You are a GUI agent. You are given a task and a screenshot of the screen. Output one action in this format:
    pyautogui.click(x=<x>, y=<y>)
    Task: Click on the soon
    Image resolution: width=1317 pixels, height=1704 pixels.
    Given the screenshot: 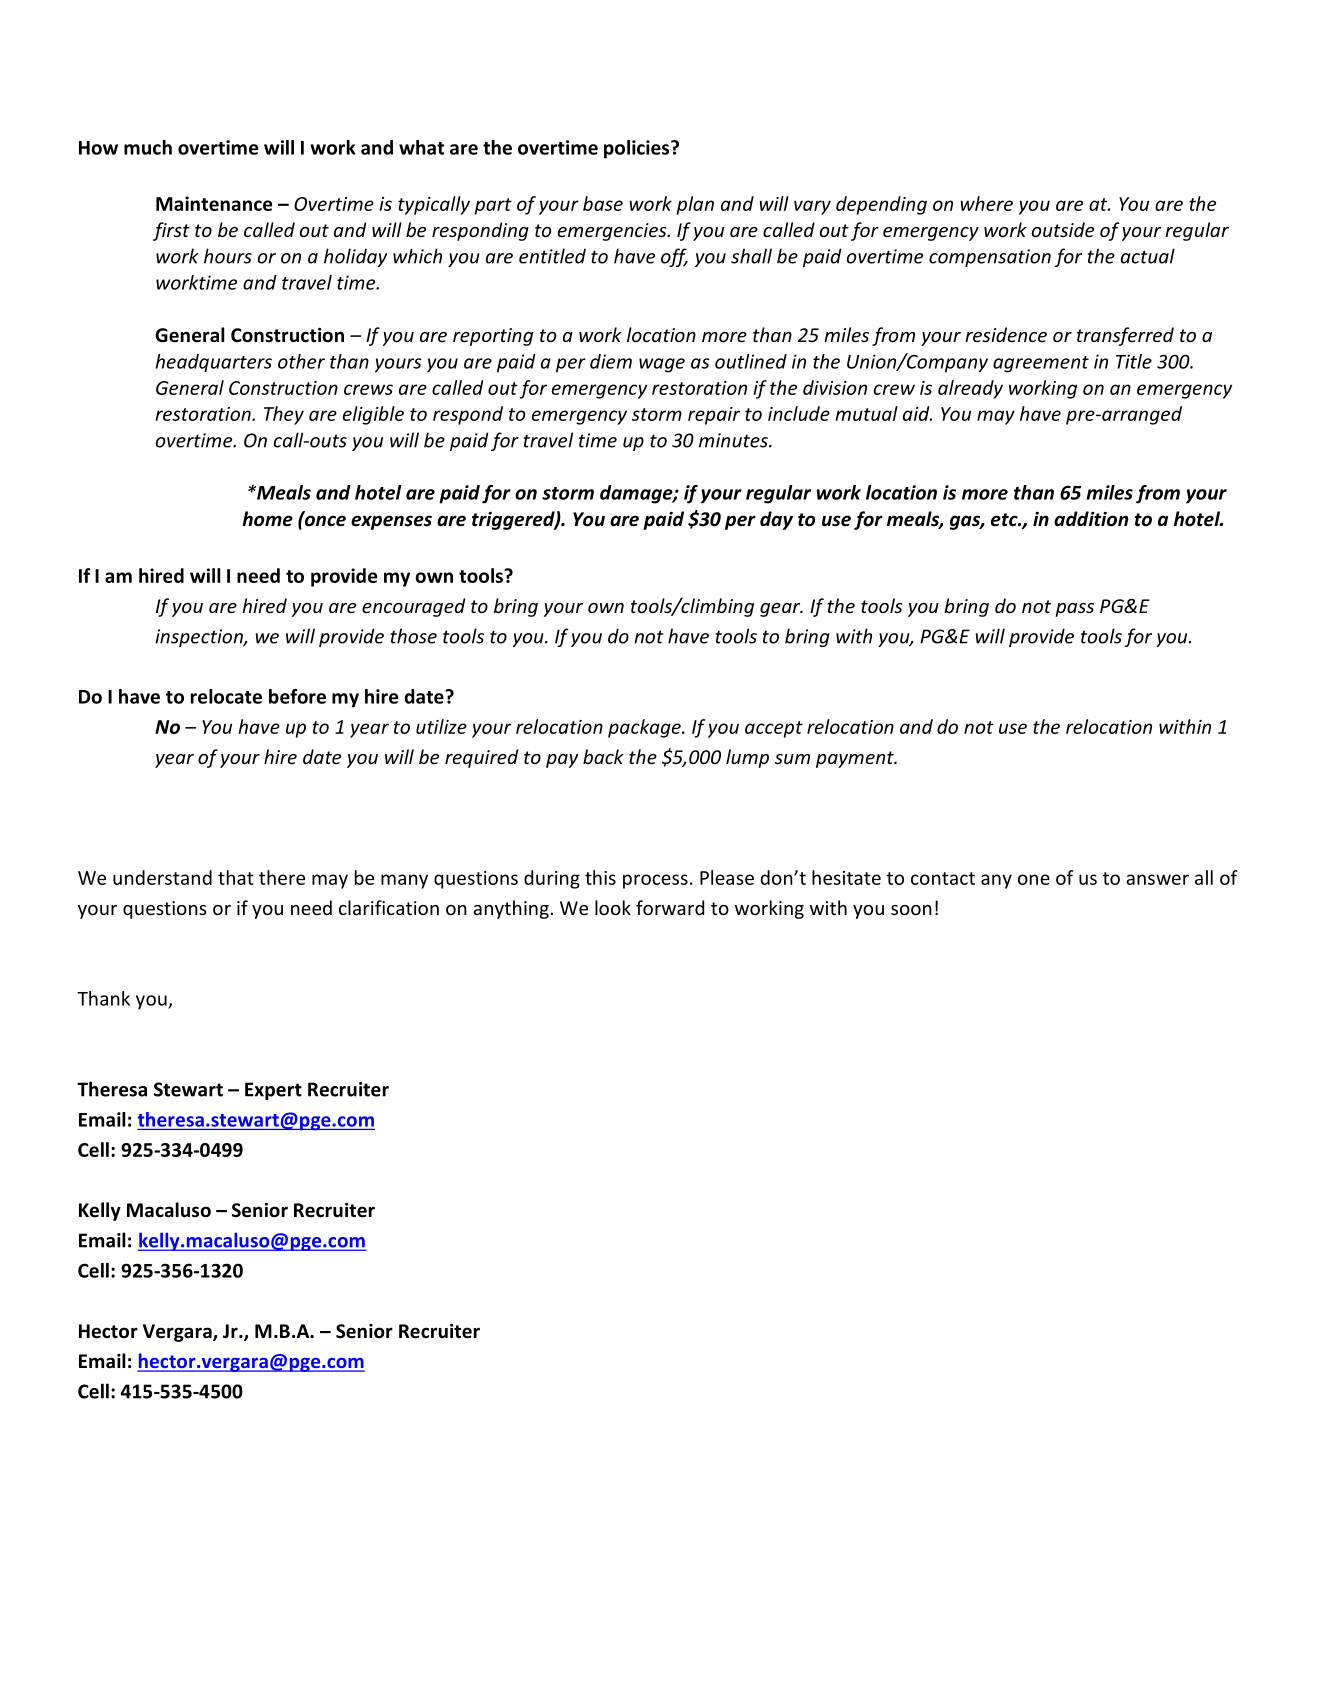 What is the action you would take?
    pyautogui.click(x=911, y=910)
